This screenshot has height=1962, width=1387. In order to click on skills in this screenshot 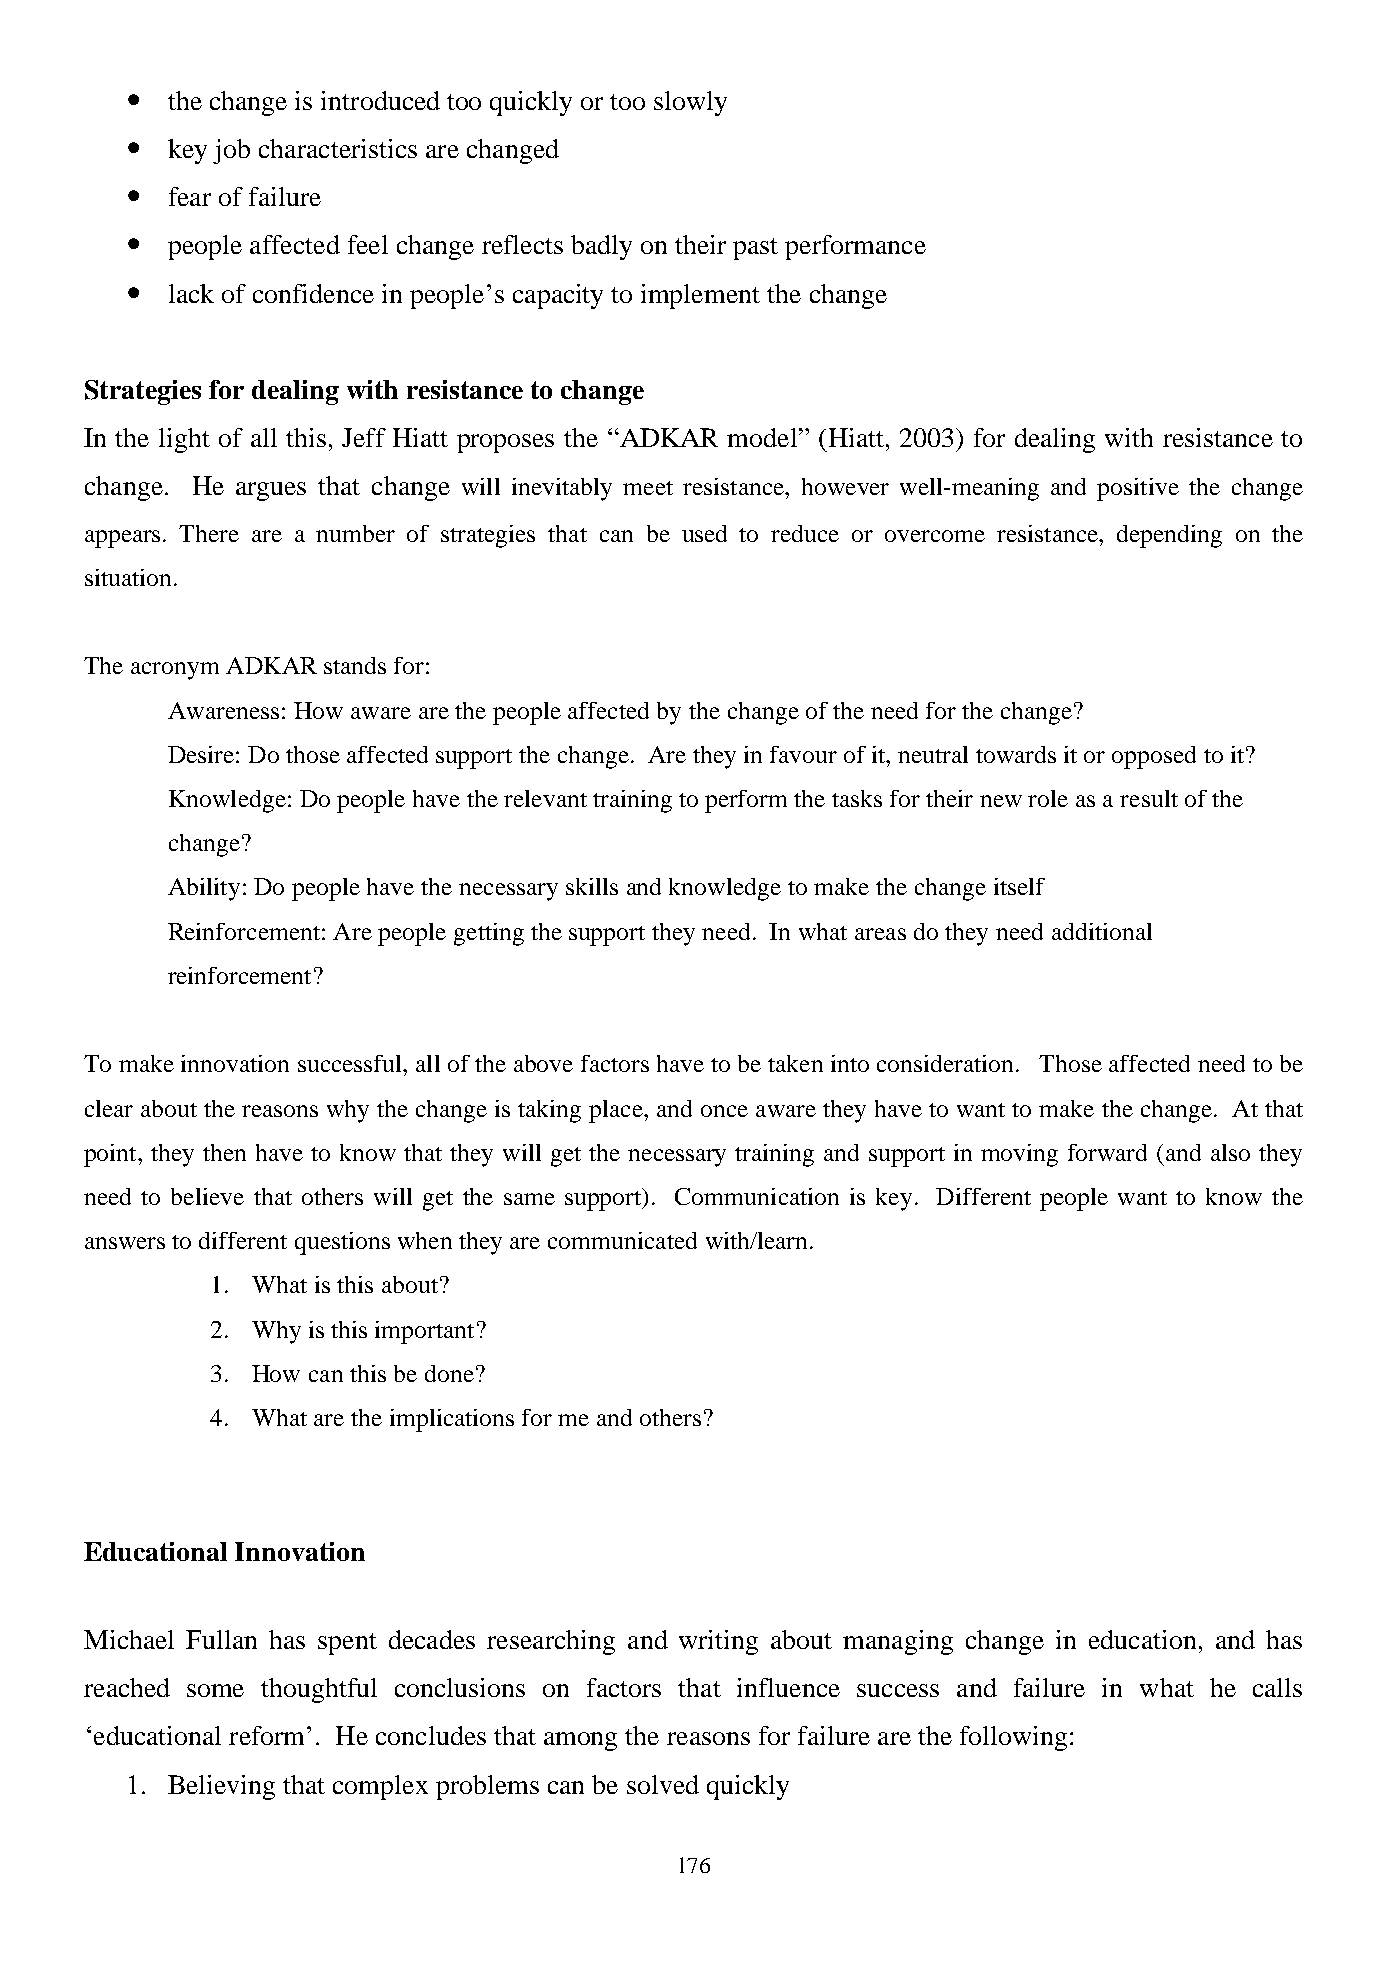, I will do `click(592, 886)`.
